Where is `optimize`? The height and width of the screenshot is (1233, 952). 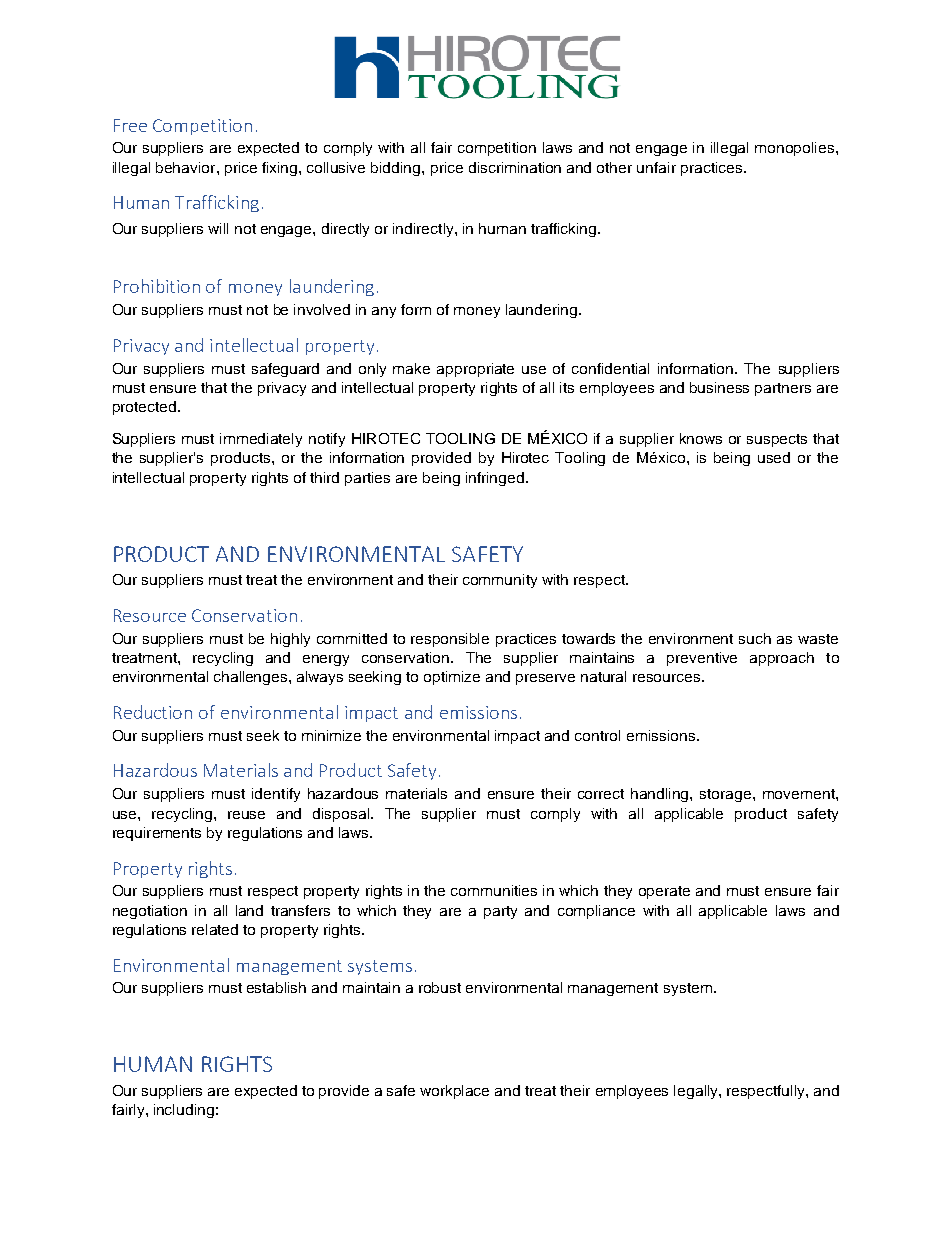
optimize is located at coordinates (452, 678).
